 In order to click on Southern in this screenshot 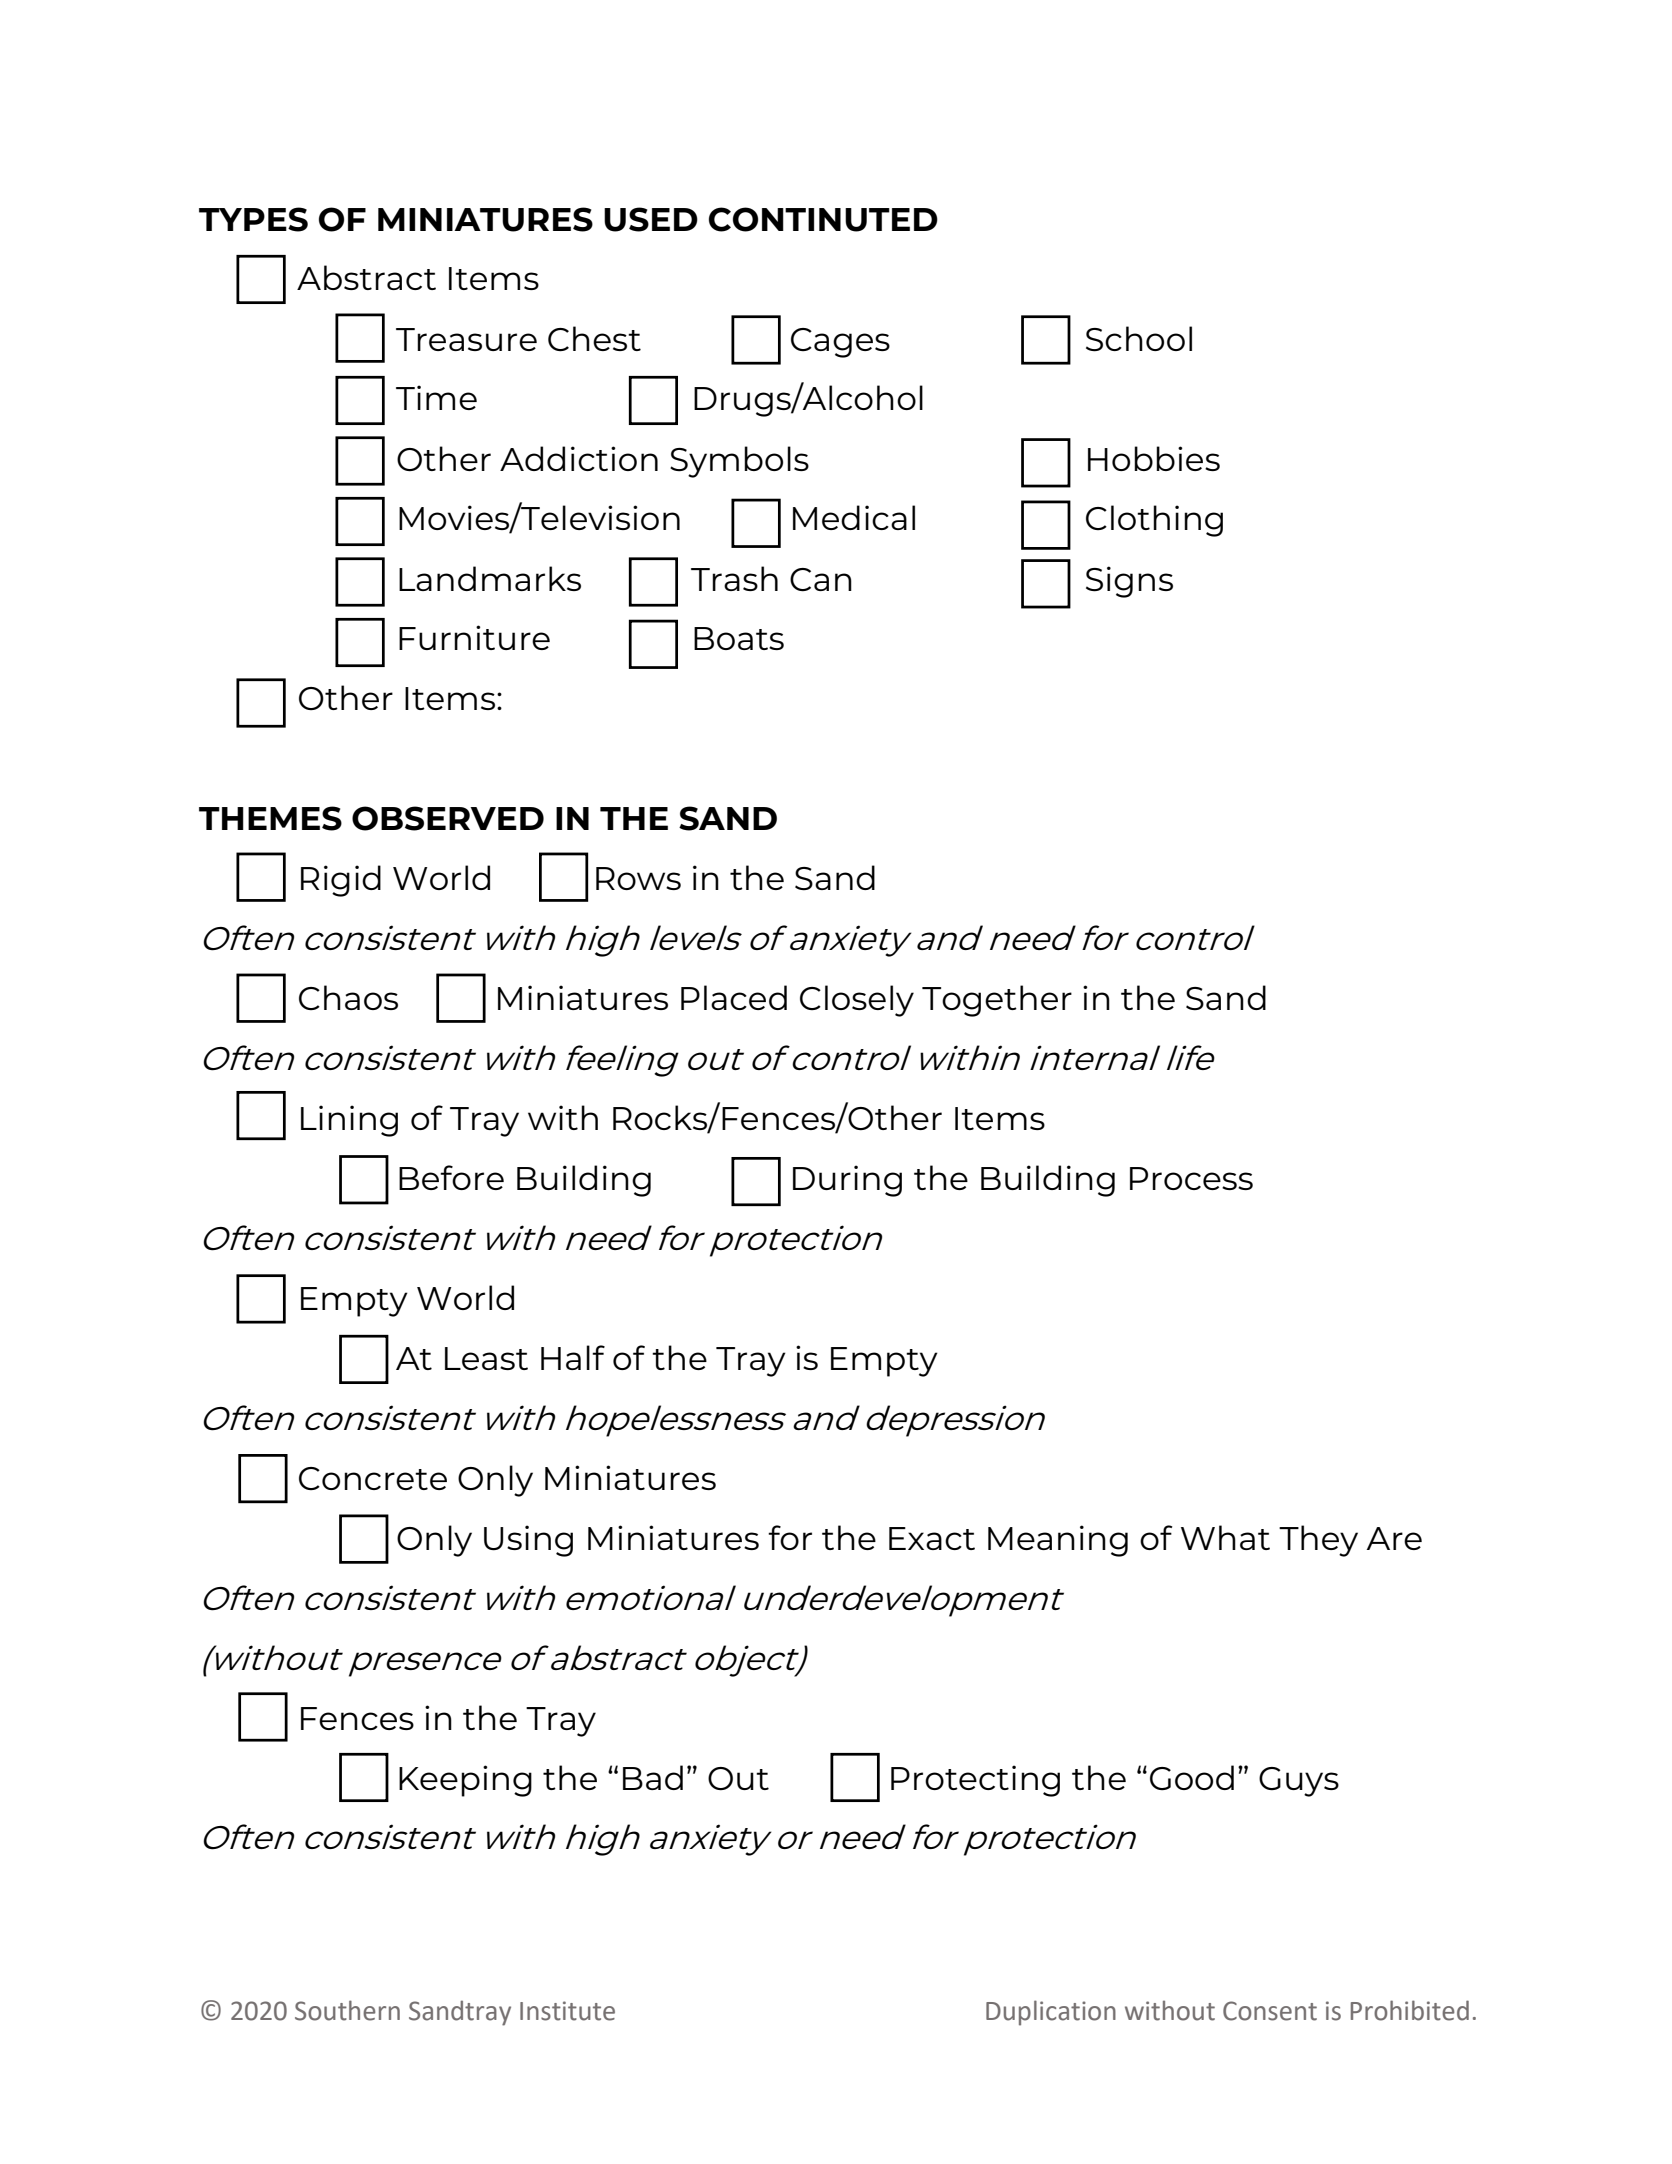, I will do `click(347, 2010)`.
